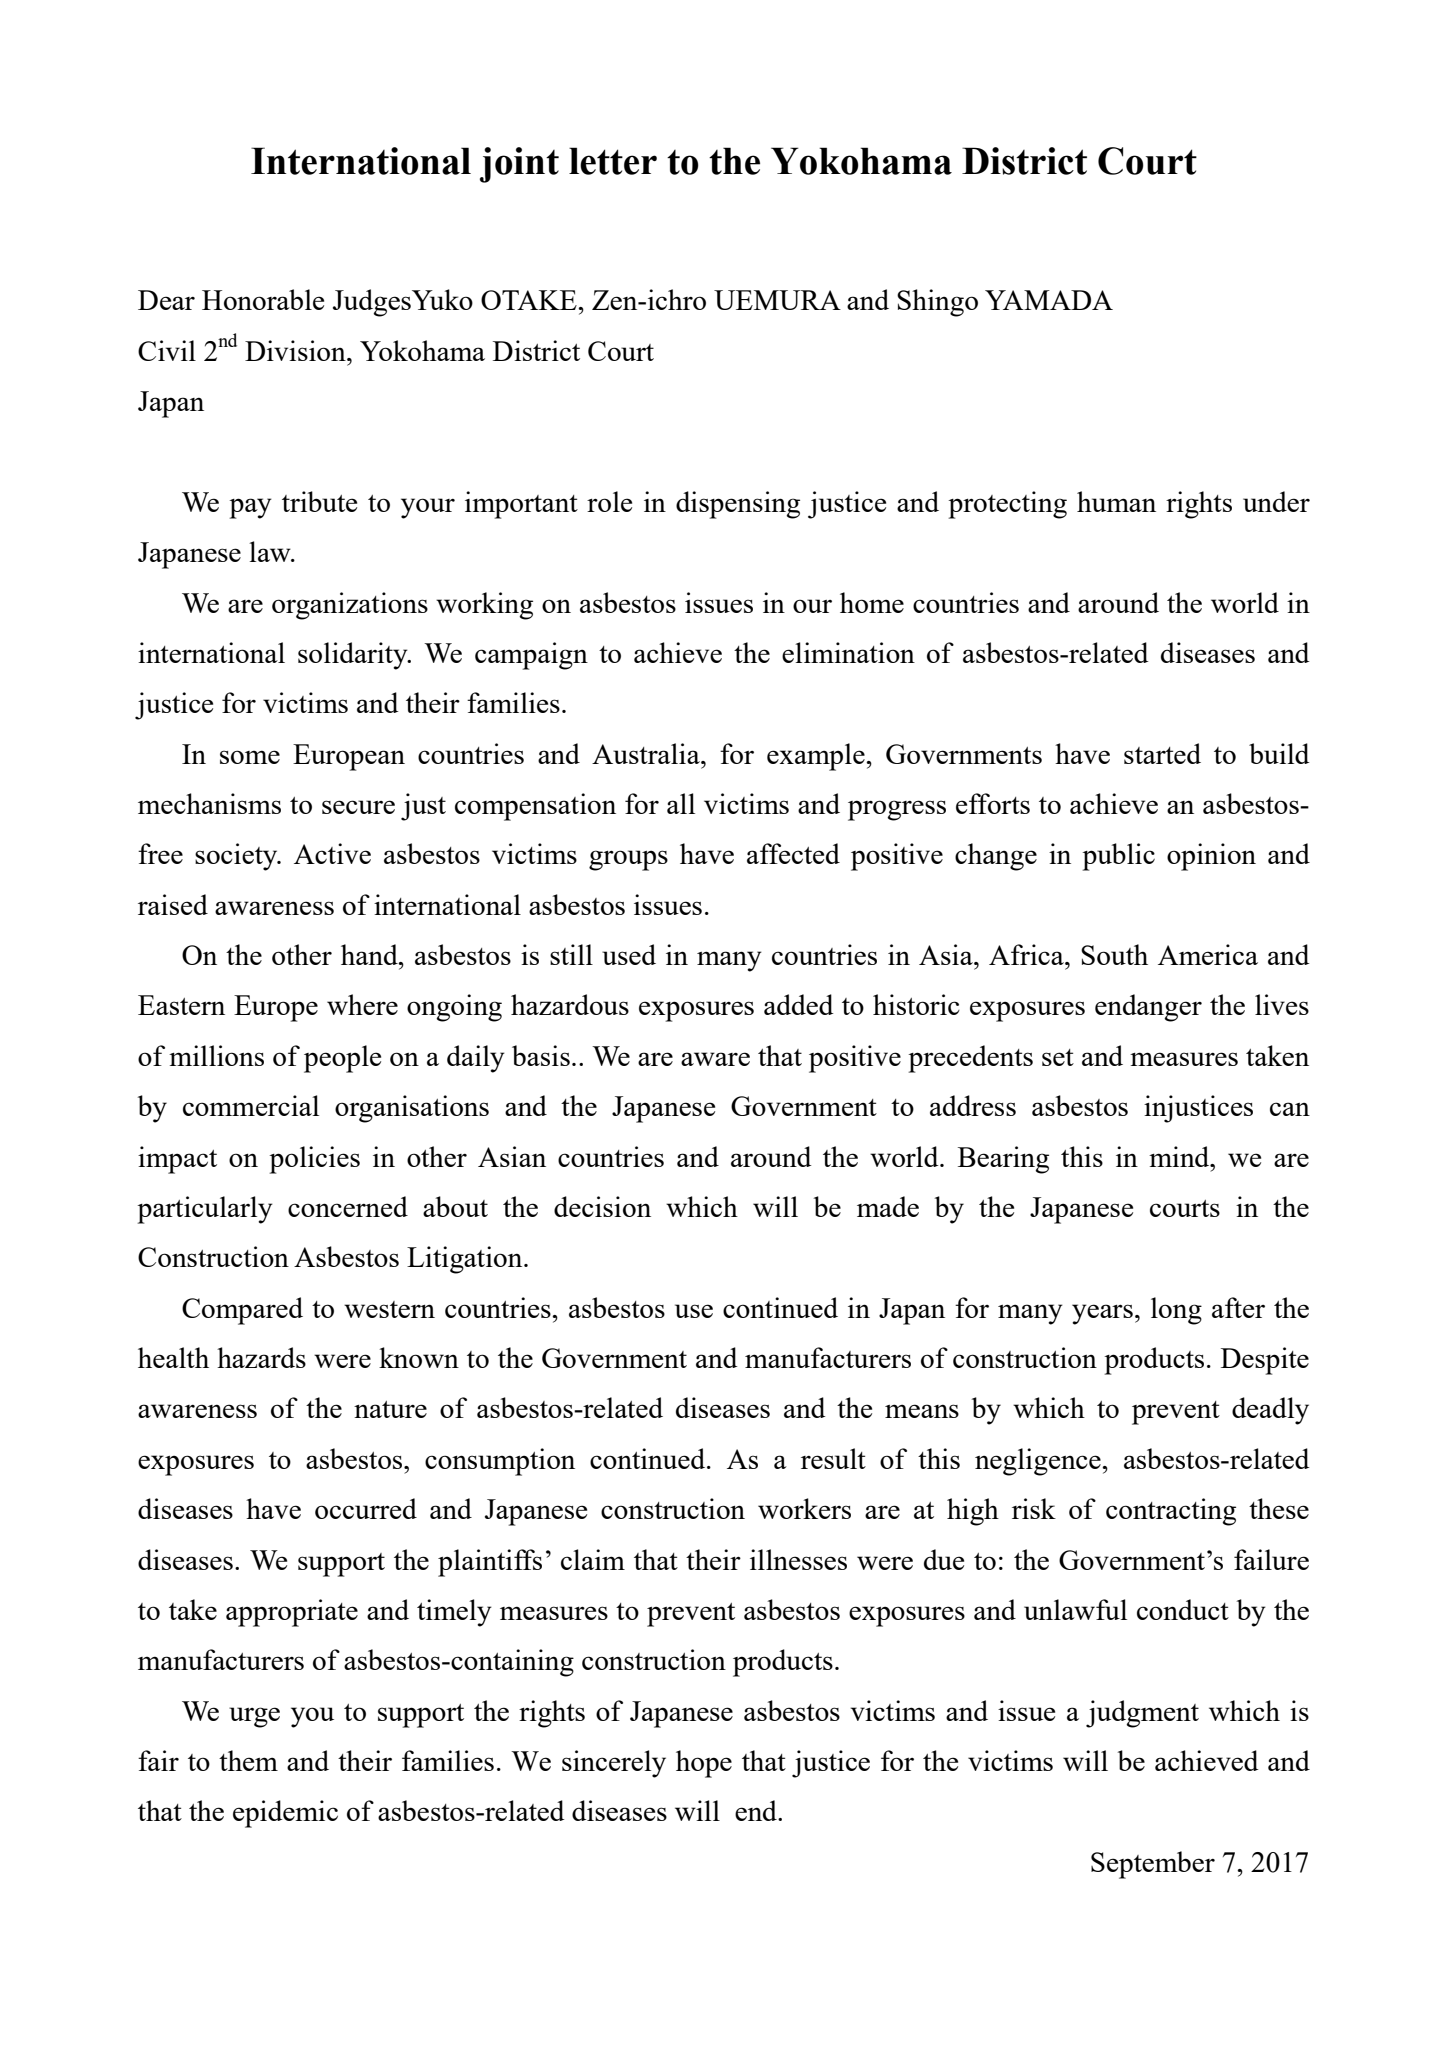 The width and height of the screenshot is (1448, 2049). What do you see at coordinates (1162, 753) in the screenshot?
I see `started` at bounding box center [1162, 753].
